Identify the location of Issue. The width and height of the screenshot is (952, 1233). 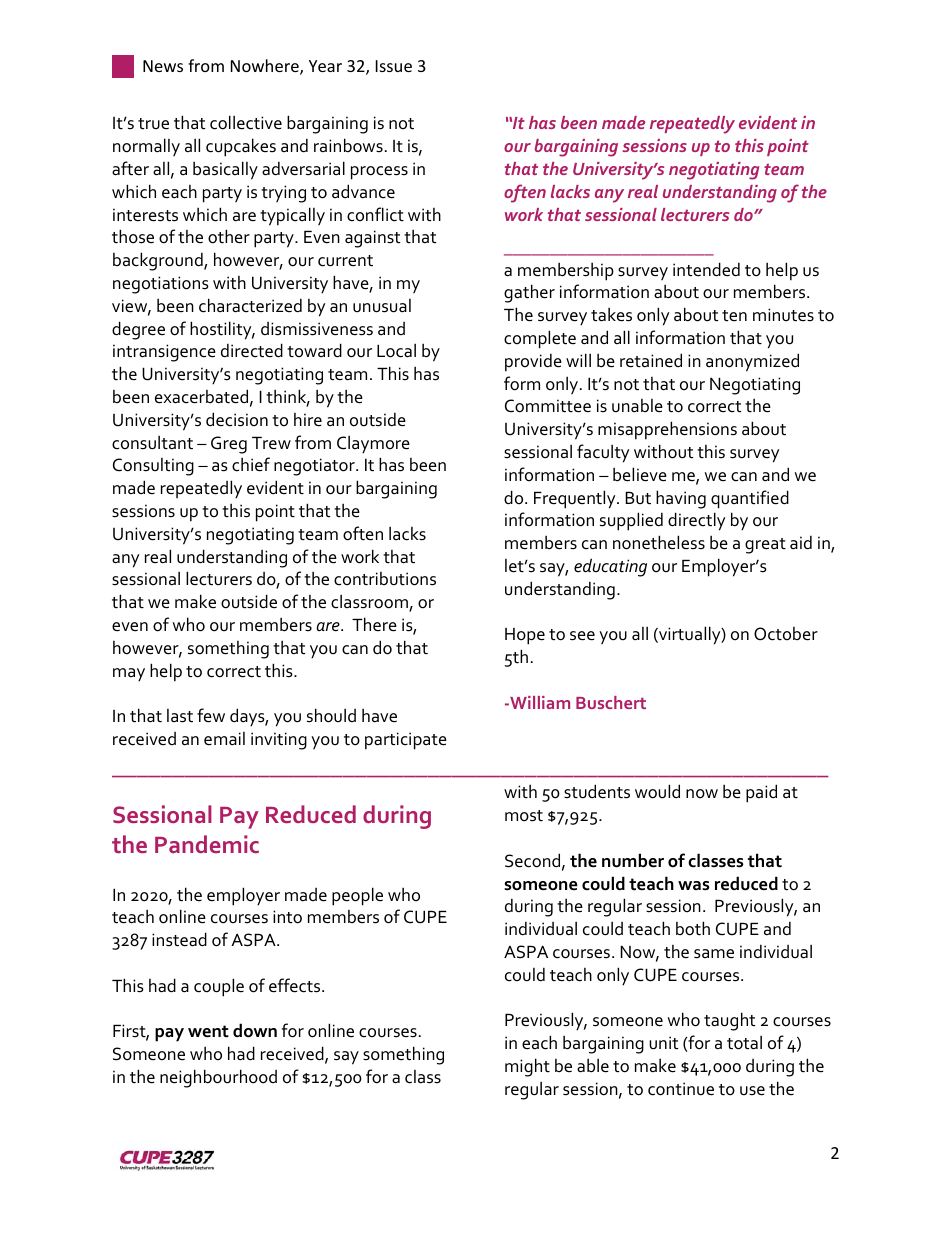
(394, 66).
